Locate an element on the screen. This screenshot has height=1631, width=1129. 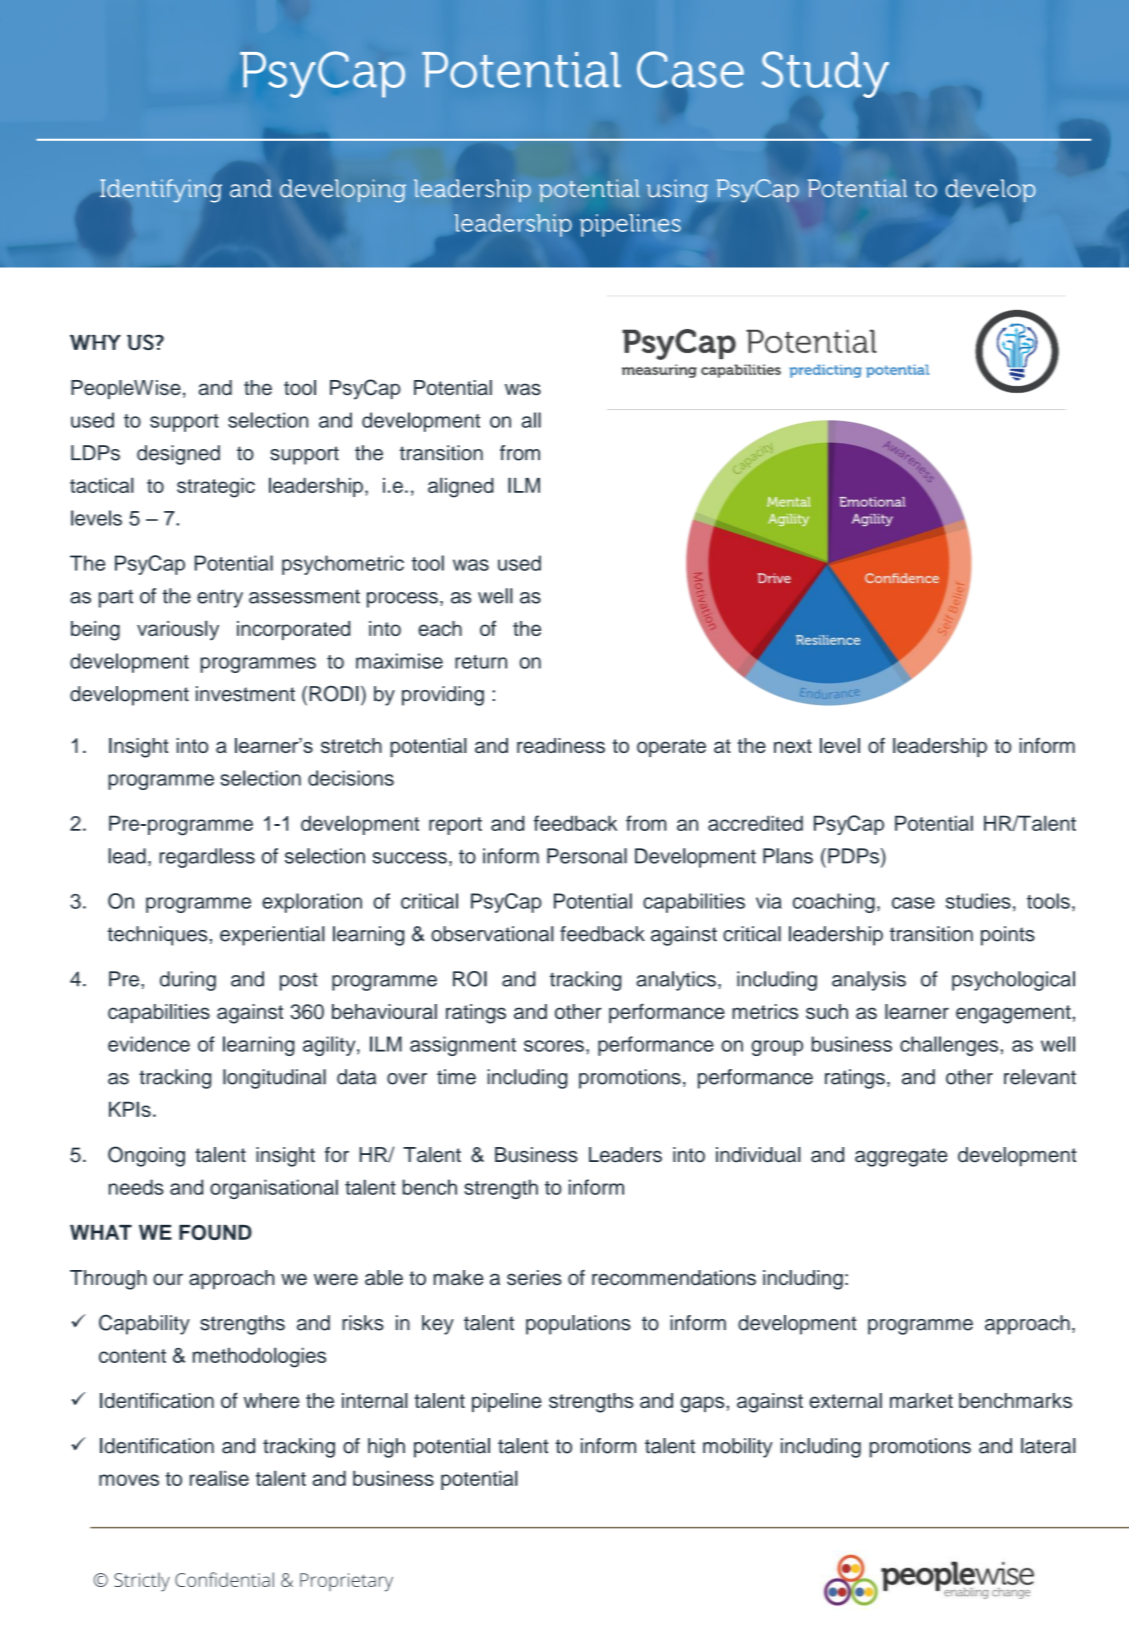
strategic is located at coordinates (216, 488).
